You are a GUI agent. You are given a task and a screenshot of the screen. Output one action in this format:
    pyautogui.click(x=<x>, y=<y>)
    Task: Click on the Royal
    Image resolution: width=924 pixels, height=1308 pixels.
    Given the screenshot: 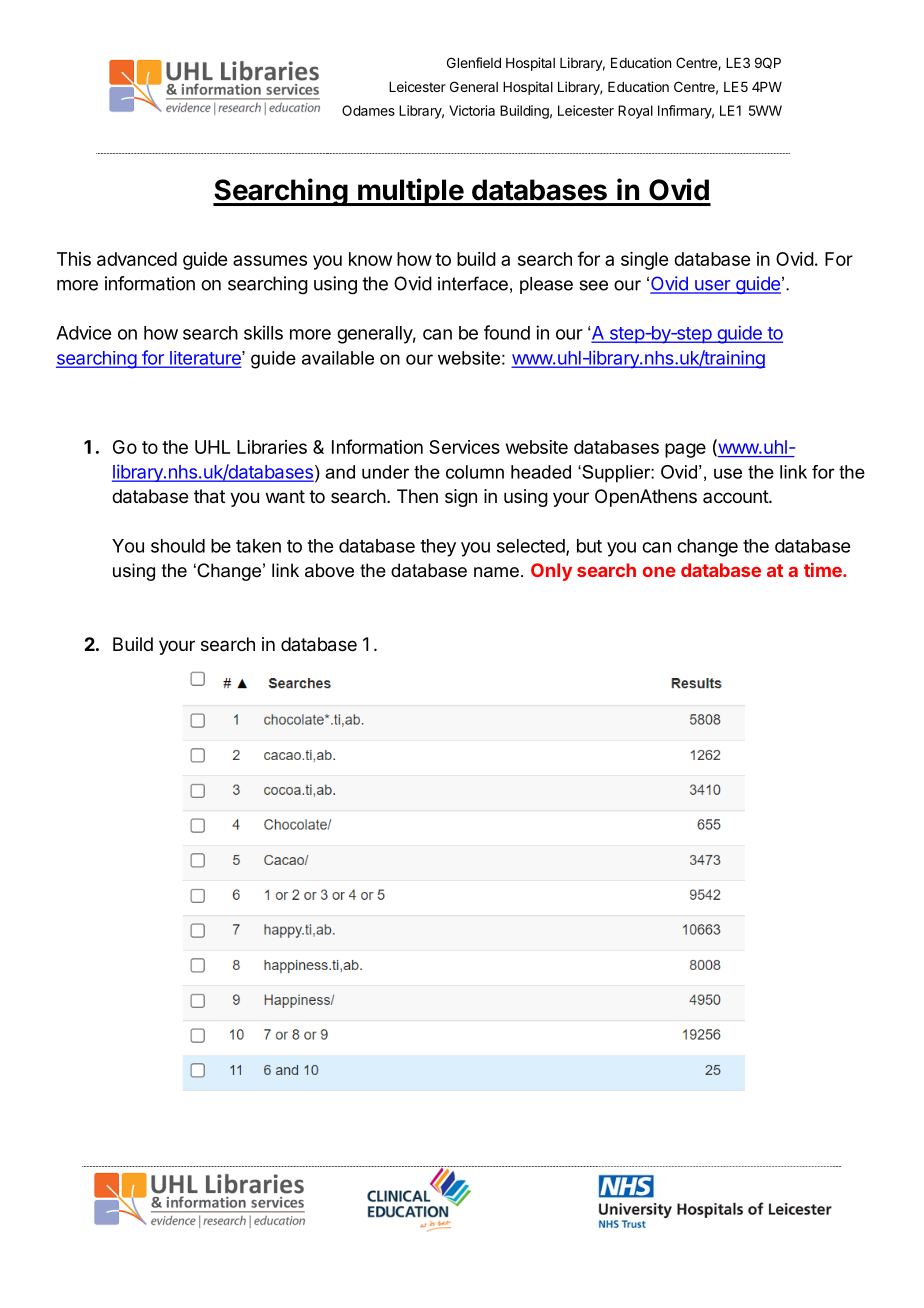 What is the action you would take?
    pyautogui.click(x=635, y=112)
